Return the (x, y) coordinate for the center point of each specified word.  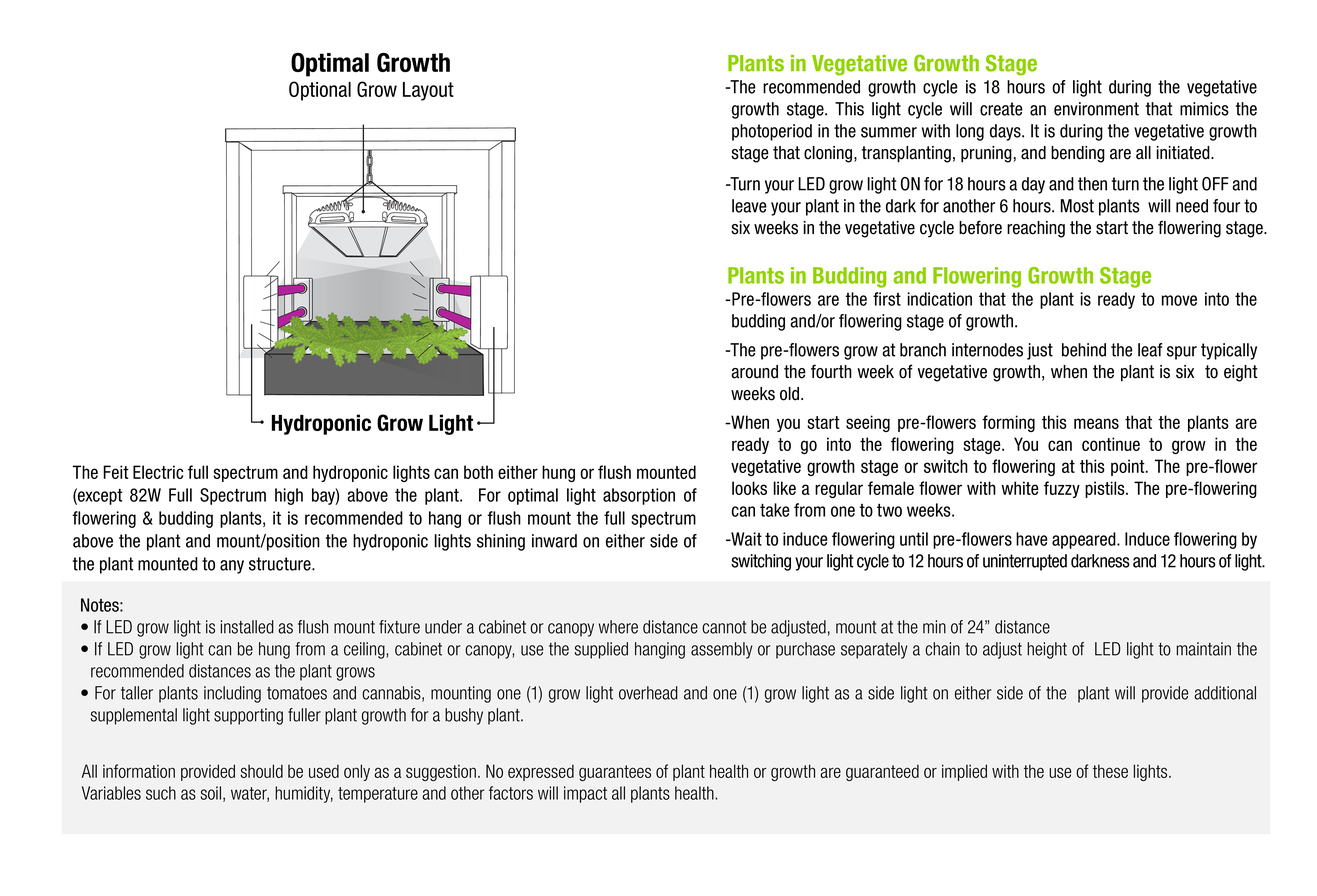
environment (1096, 109)
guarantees (615, 773)
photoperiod (772, 132)
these (1110, 771)
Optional (320, 91)
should (261, 771)
